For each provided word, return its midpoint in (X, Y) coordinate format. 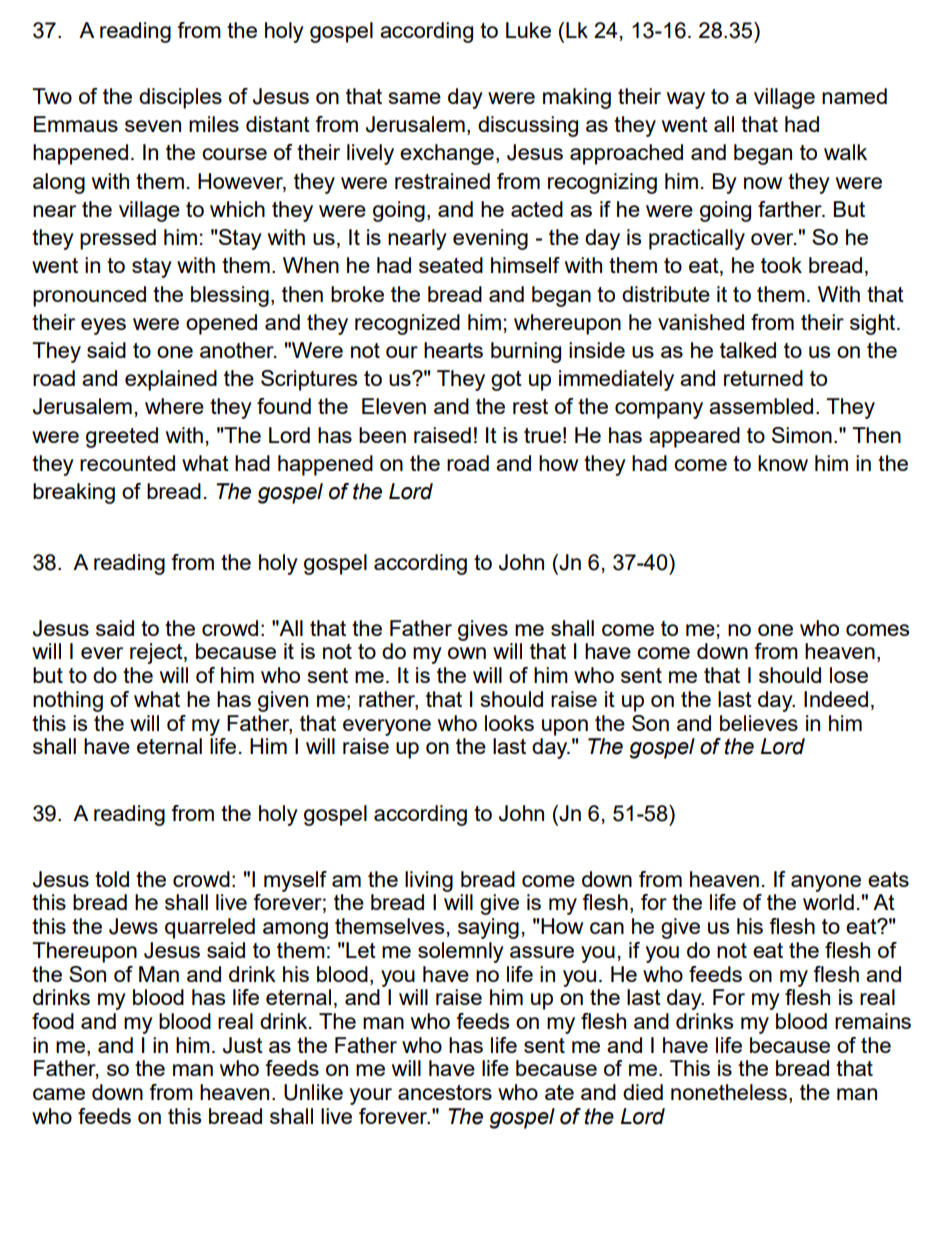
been (382, 435)
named (854, 96)
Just (243, 1045)
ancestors (445, 1092)
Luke (528, 30)
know (783, 463)
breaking (74, 493)
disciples (180, 98)
